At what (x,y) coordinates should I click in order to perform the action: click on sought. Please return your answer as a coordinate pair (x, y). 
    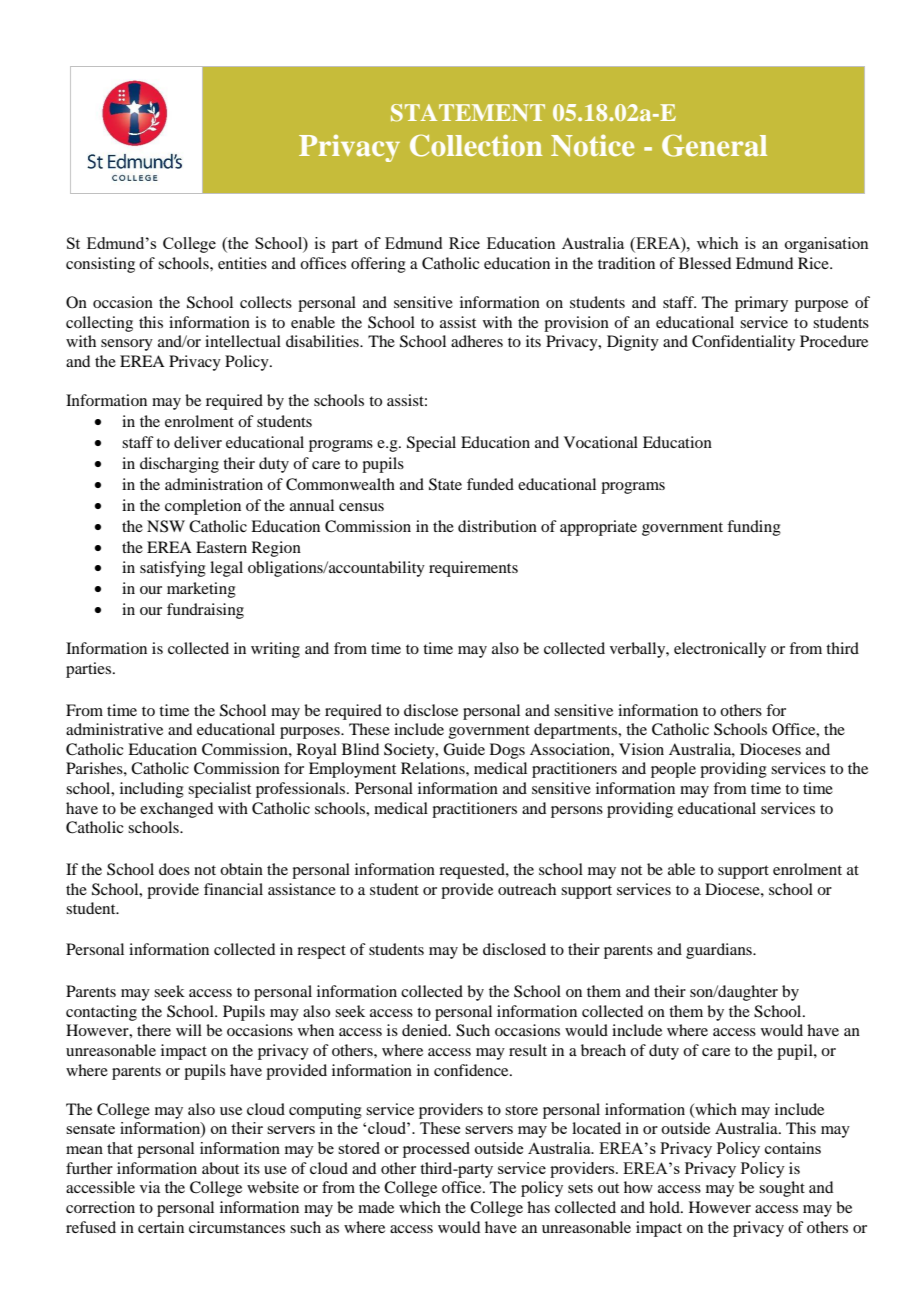
    Looking at the image, I should click on (782, 1189).
